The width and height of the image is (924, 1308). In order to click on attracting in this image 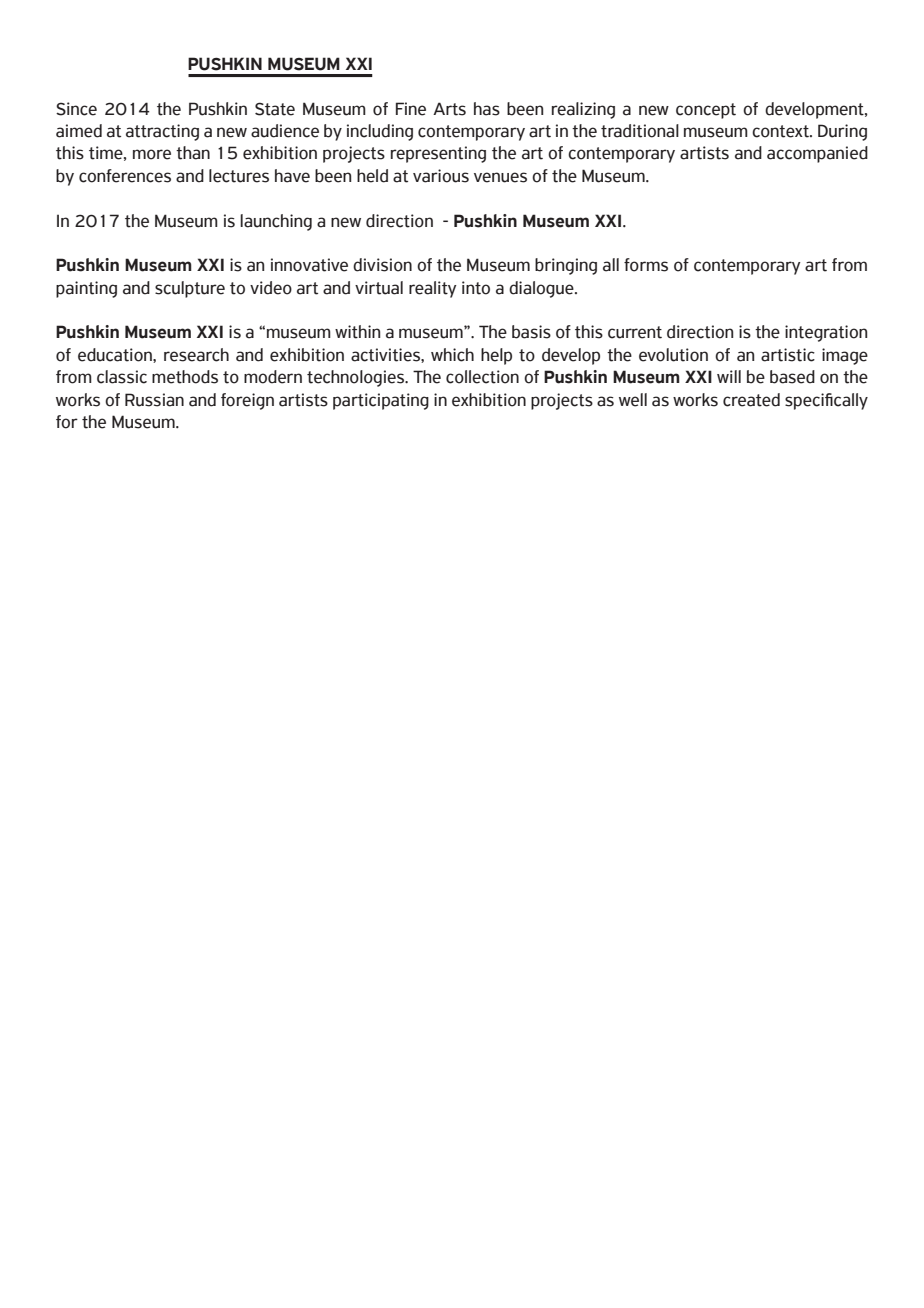, I will do `click(162, 132)`.
